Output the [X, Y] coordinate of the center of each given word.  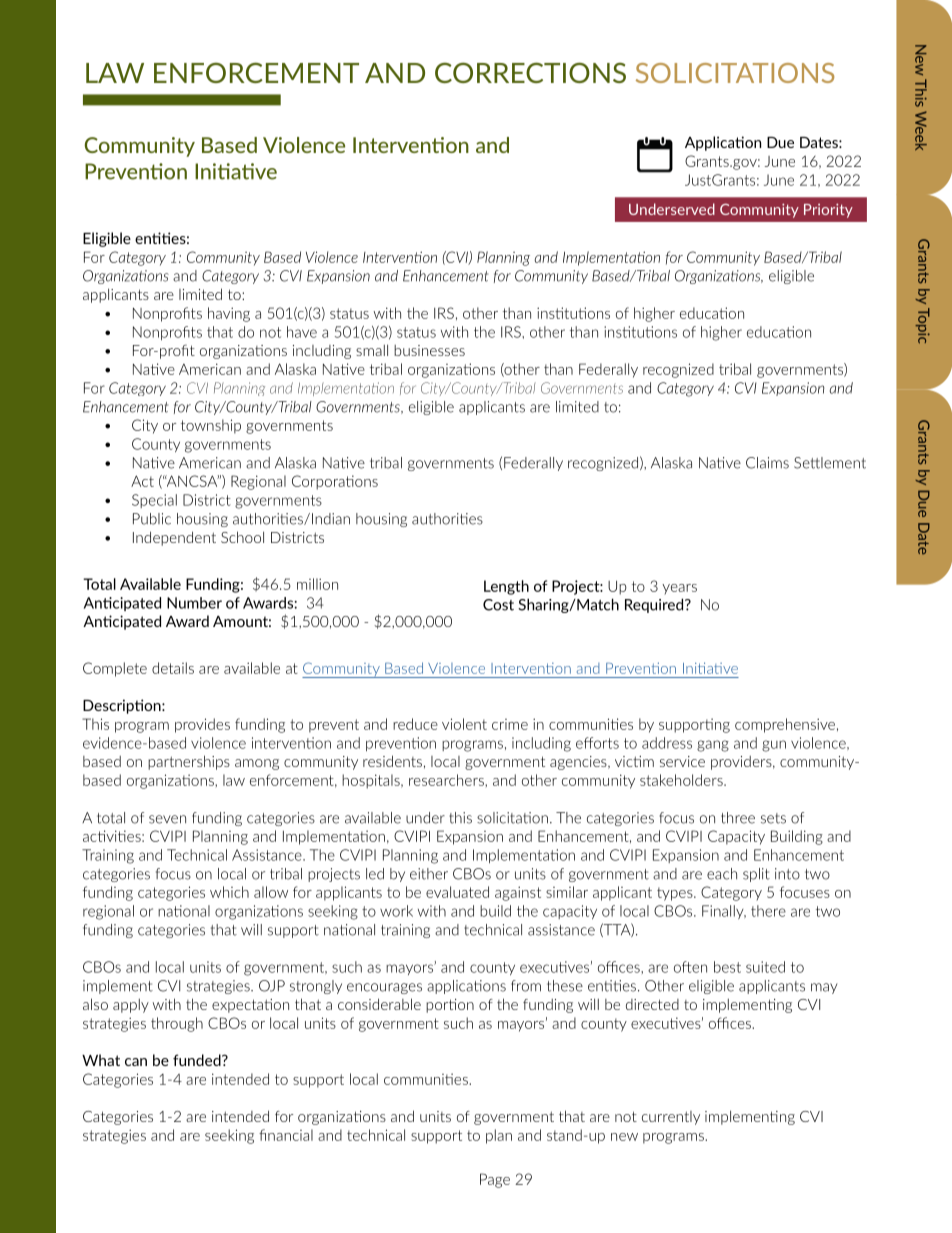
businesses [429, 350]
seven [167, 819]
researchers [447, 780]
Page [495, 1180]
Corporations [335, 482]
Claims [767, 463]
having [229, 314]
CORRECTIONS [530, 72]
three [738, 818]
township [211, 426]
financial [286, 1135]
